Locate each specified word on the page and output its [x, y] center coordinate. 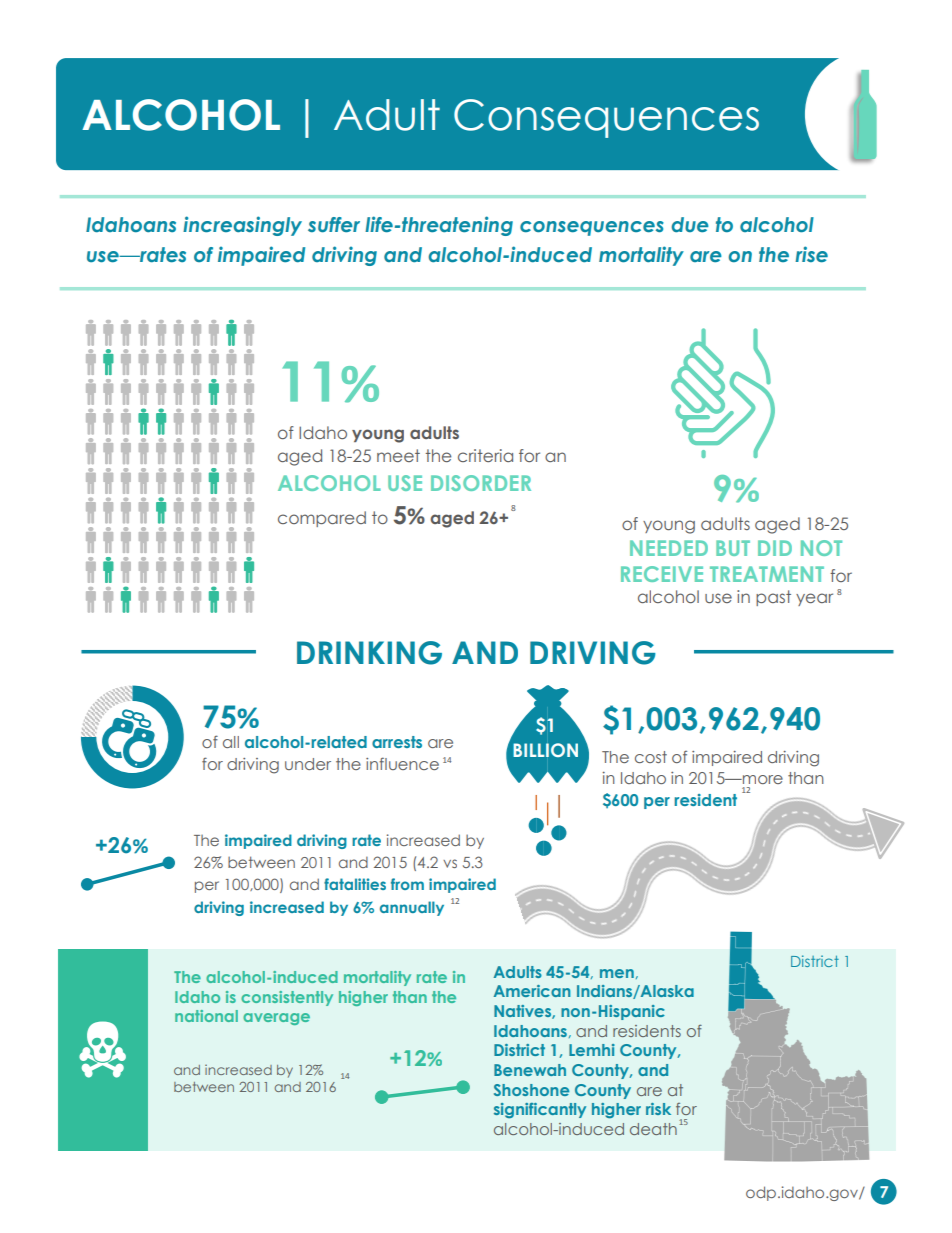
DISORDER [481, 483]
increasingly [242, 226]
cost [651, 757]
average [276, 1019]
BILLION [545, 750]
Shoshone [531, 1090]
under [308, 764]
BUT [733, 548]
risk [658, 1109]
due [690, 225]
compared [322, 519]
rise [811, 254]
